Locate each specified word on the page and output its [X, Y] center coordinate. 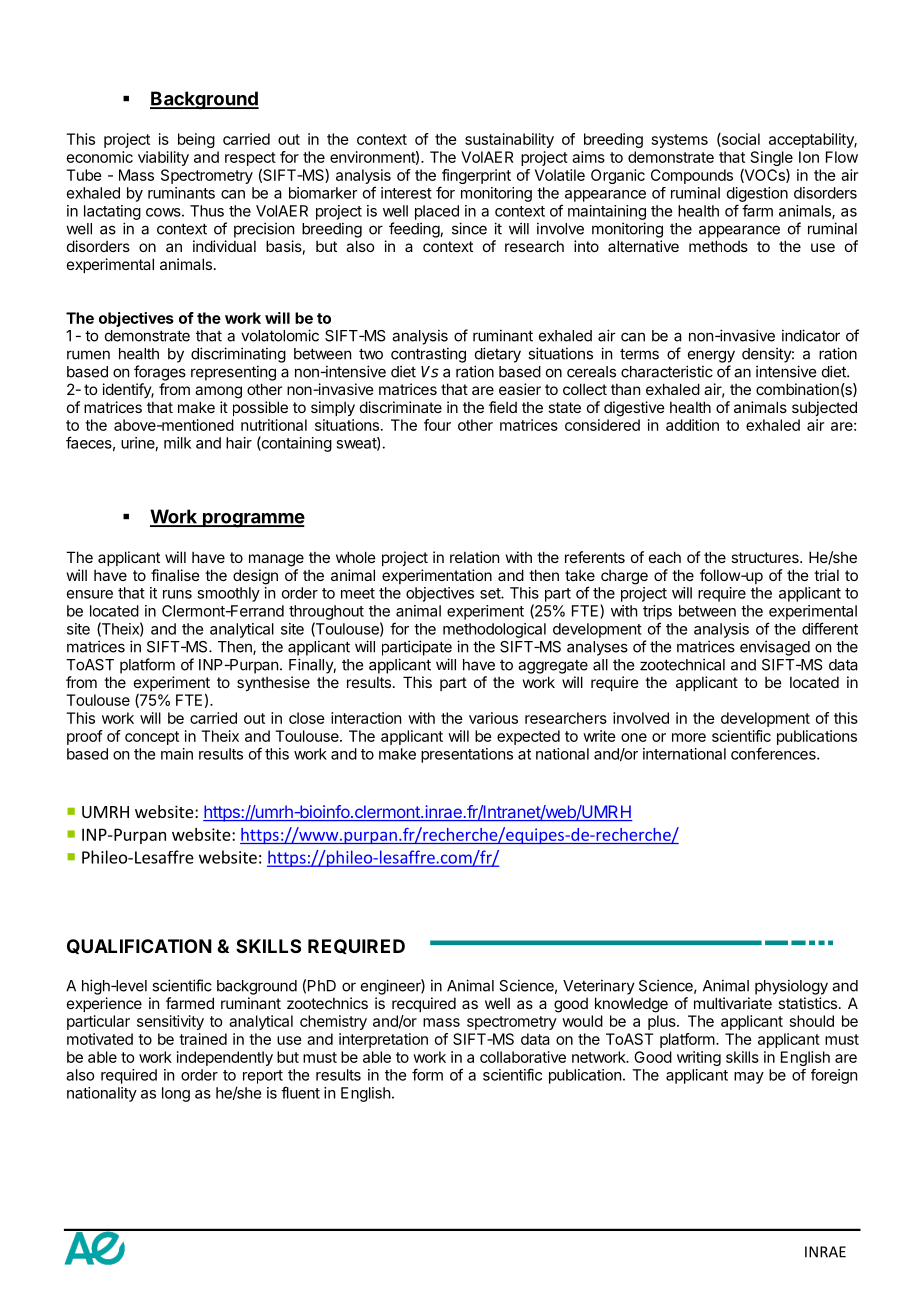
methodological [494, 630]
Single [772, 158]
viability [163, 158]
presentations [467, 755]
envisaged [775, 648]
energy [711, 356]
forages [160, 373]
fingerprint [475, 178]
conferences [774, 753]
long [176, 1094]
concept [152, 738]
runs [177, 594]
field [503, 407]
